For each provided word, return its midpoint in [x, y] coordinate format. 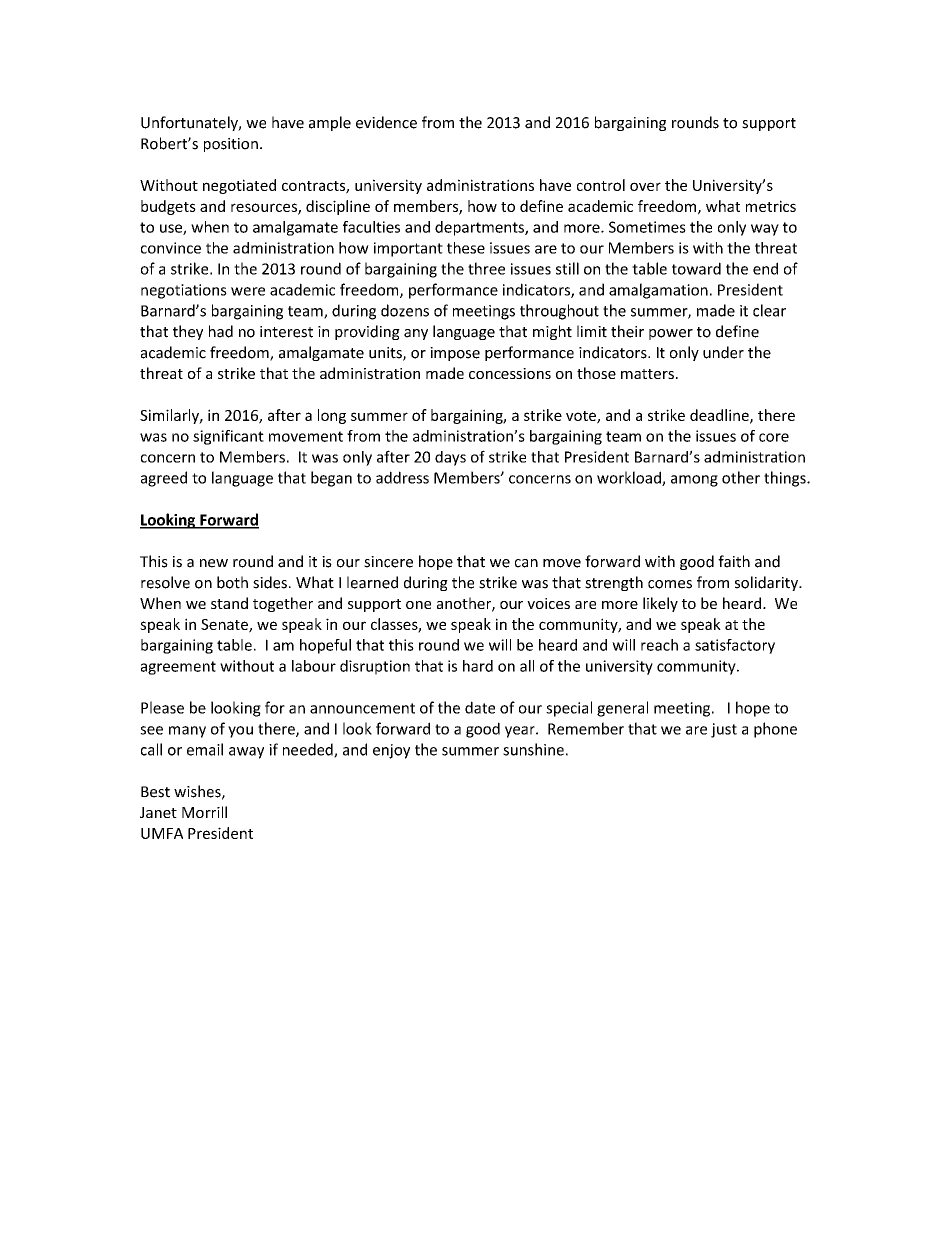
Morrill [204, 812]
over [645, 186]
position [231, 145]
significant [228, 437]
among [694, 481]
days [450, 458]
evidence [386, 122]
